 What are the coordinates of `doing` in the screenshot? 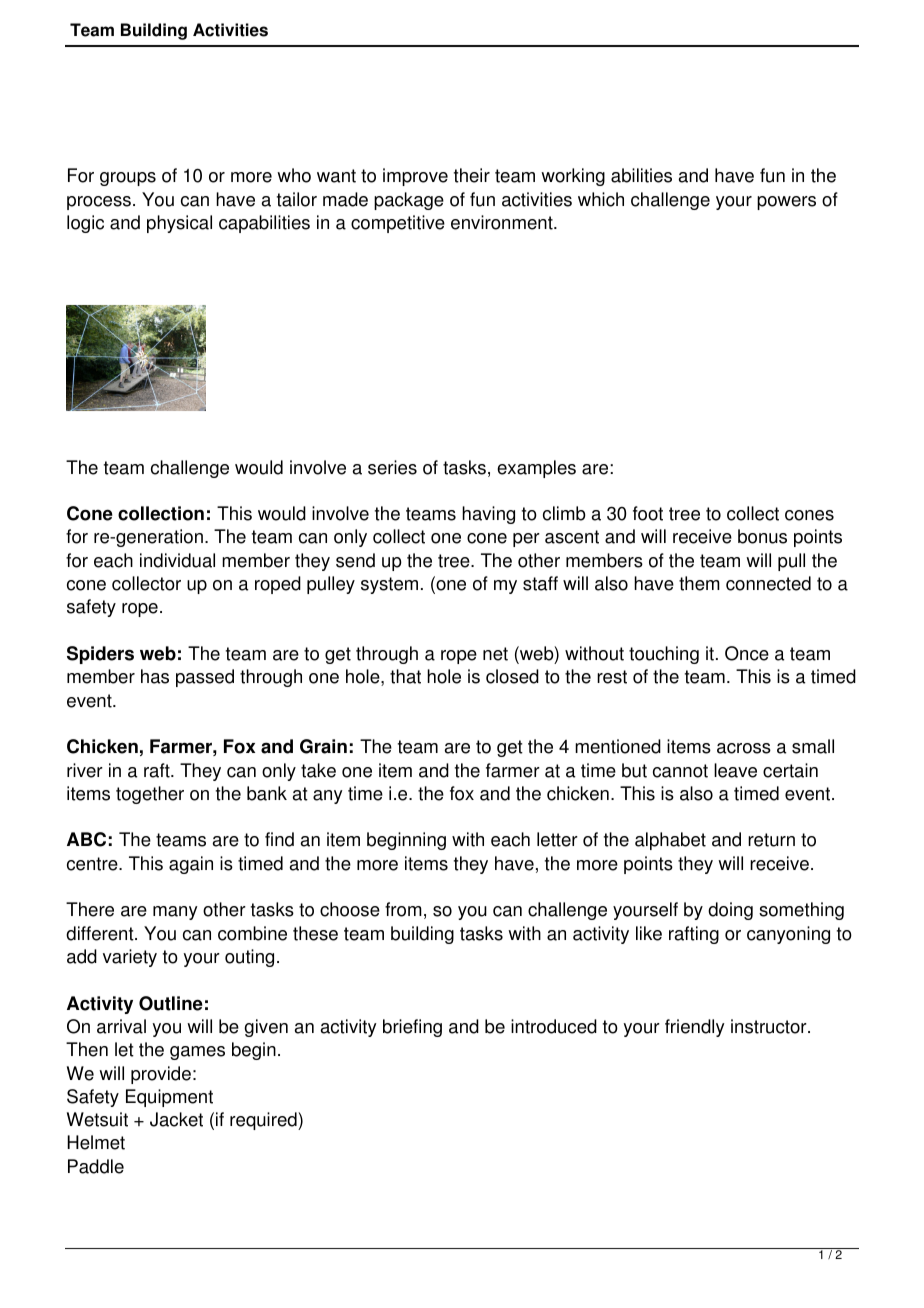 It's located at (730, 911).
